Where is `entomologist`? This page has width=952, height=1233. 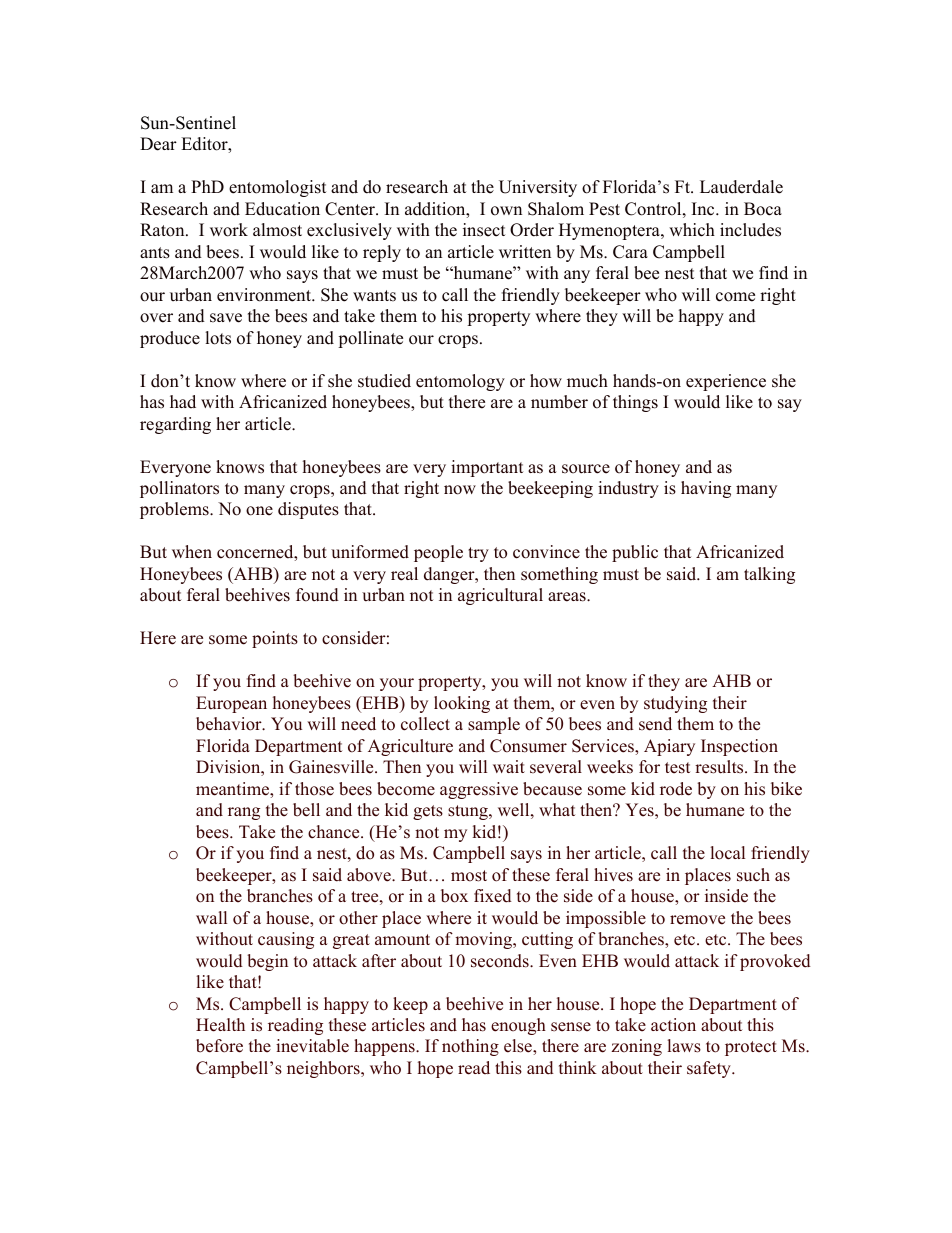
entomologist is located at coordinates (277, 188).
